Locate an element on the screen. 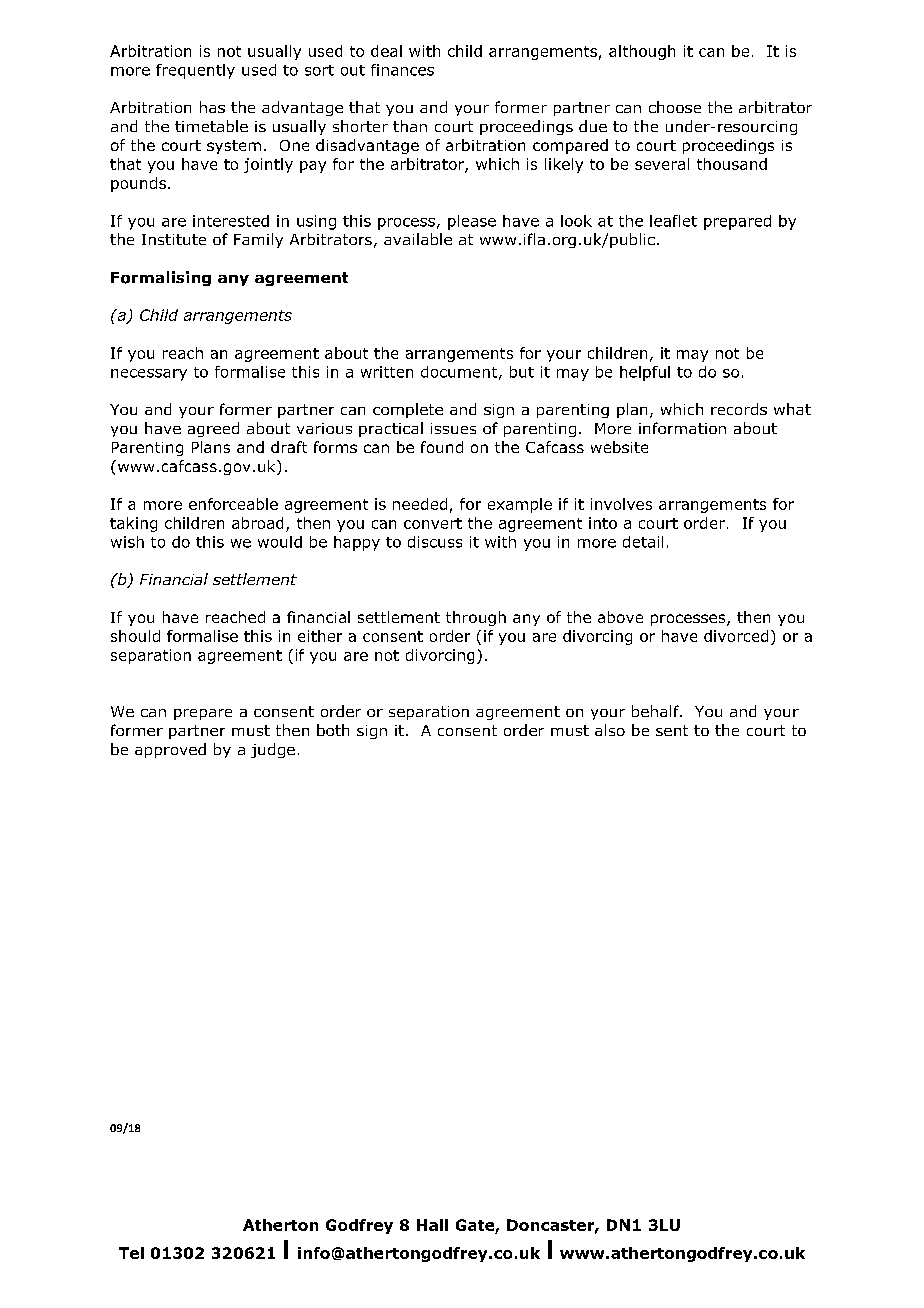 The image size is (924, 1308). divorced is located at coordinates (736, 636).
